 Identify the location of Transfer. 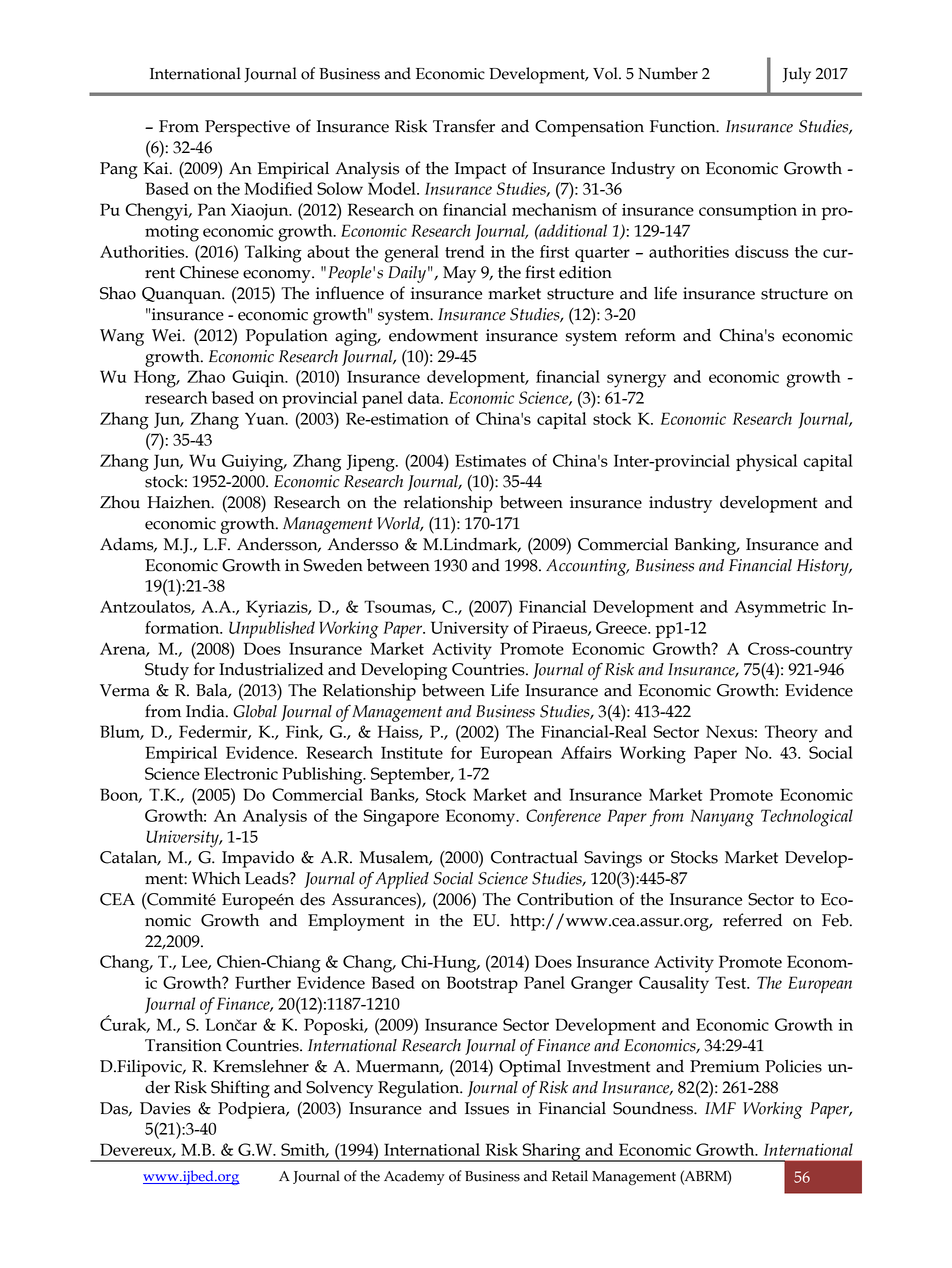
(464, 126).
